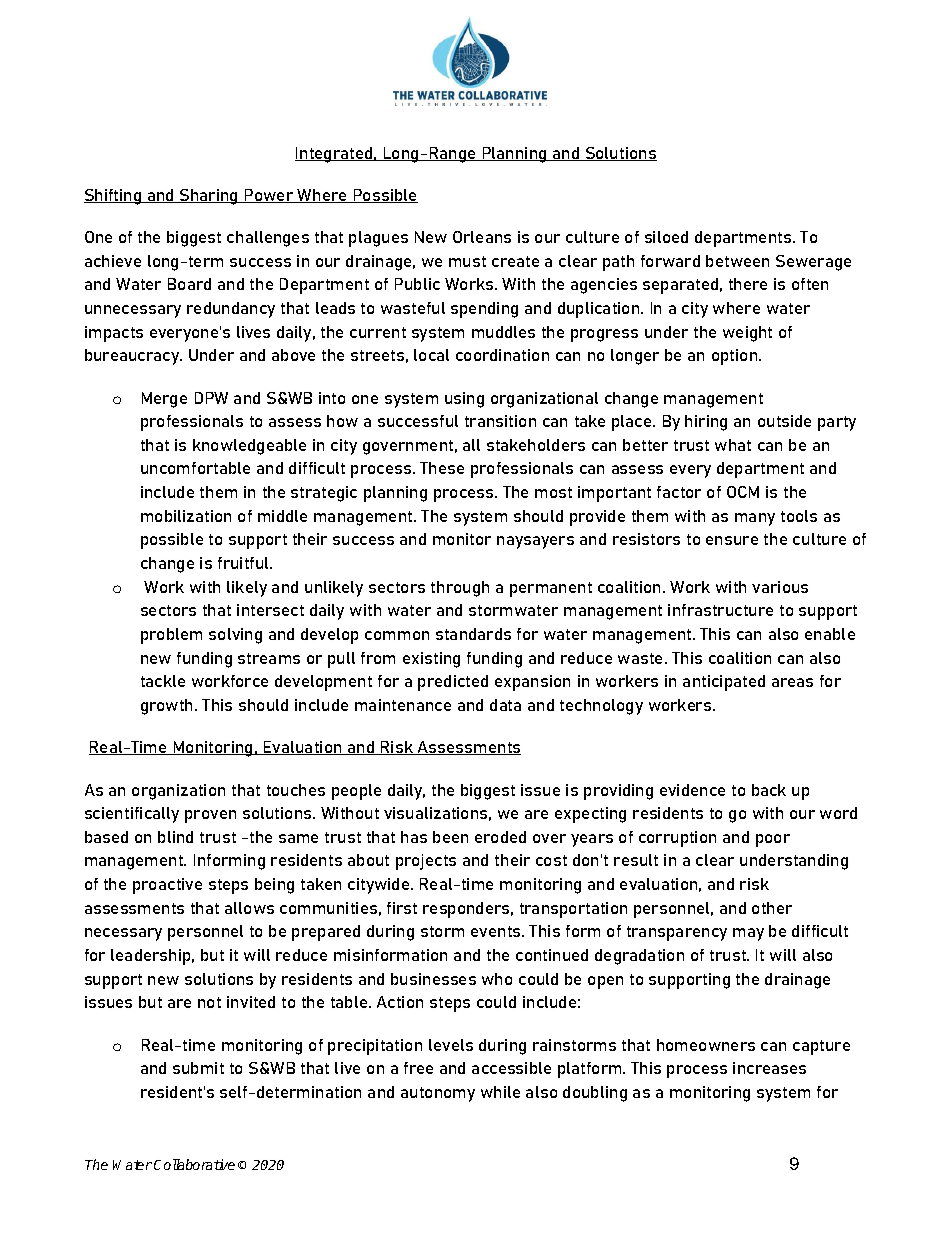  Describe the element at coordinates (186, 516) in the page. I see `mobilization` at that location.
